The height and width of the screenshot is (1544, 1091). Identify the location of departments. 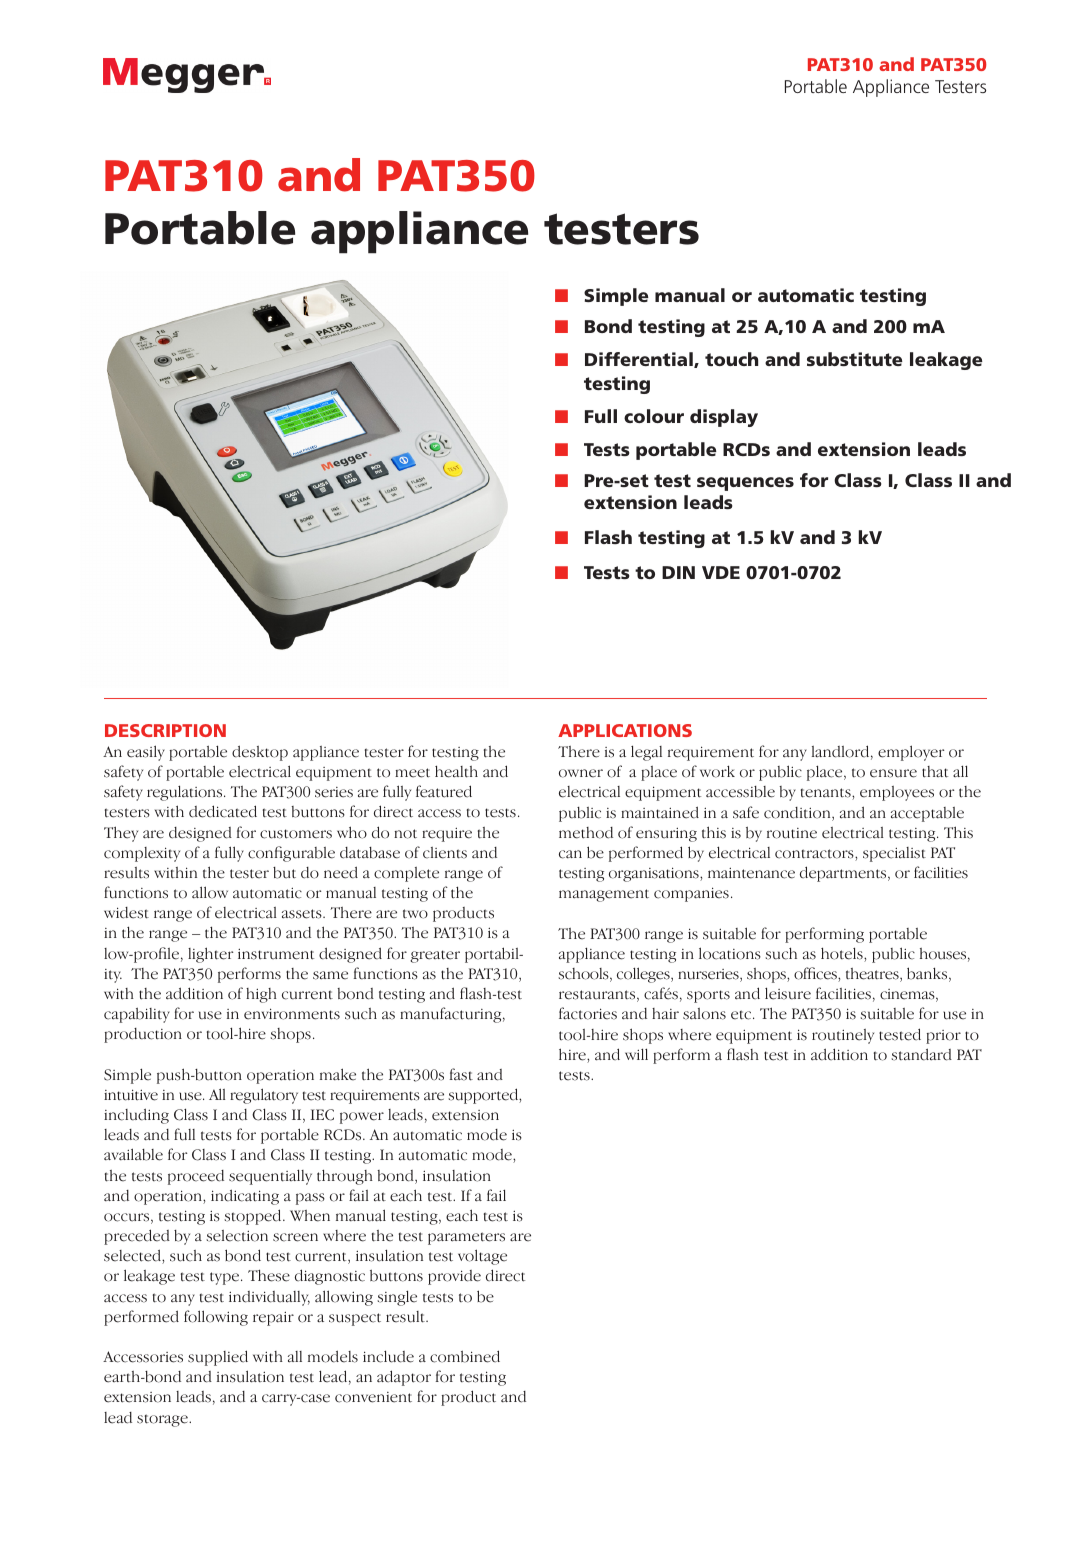
(844, 874).
